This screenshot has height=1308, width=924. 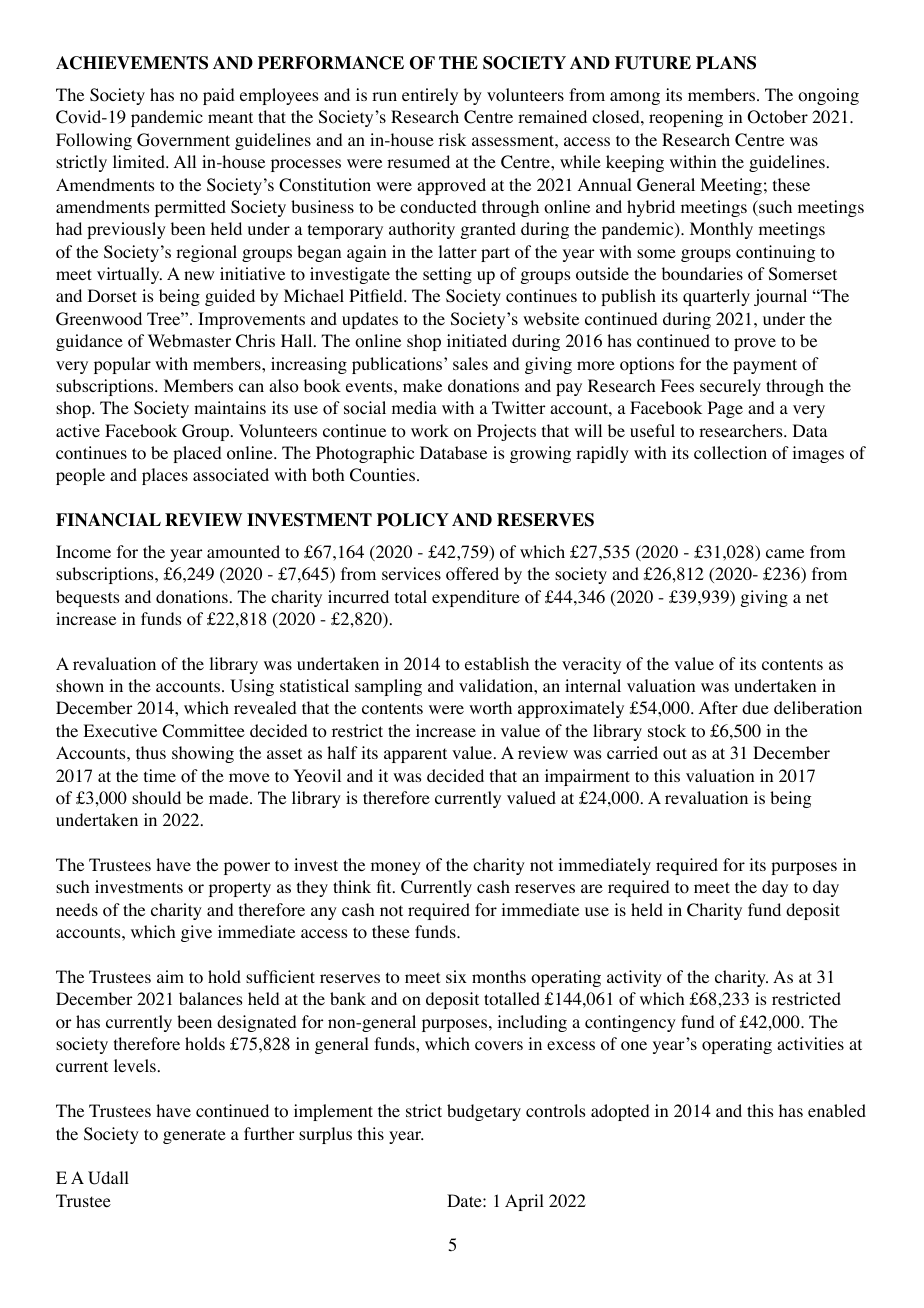 What do you see at coordinates (476, 598) in the screenshot?
I see `expenditure` at bounding box center [476, 598].
